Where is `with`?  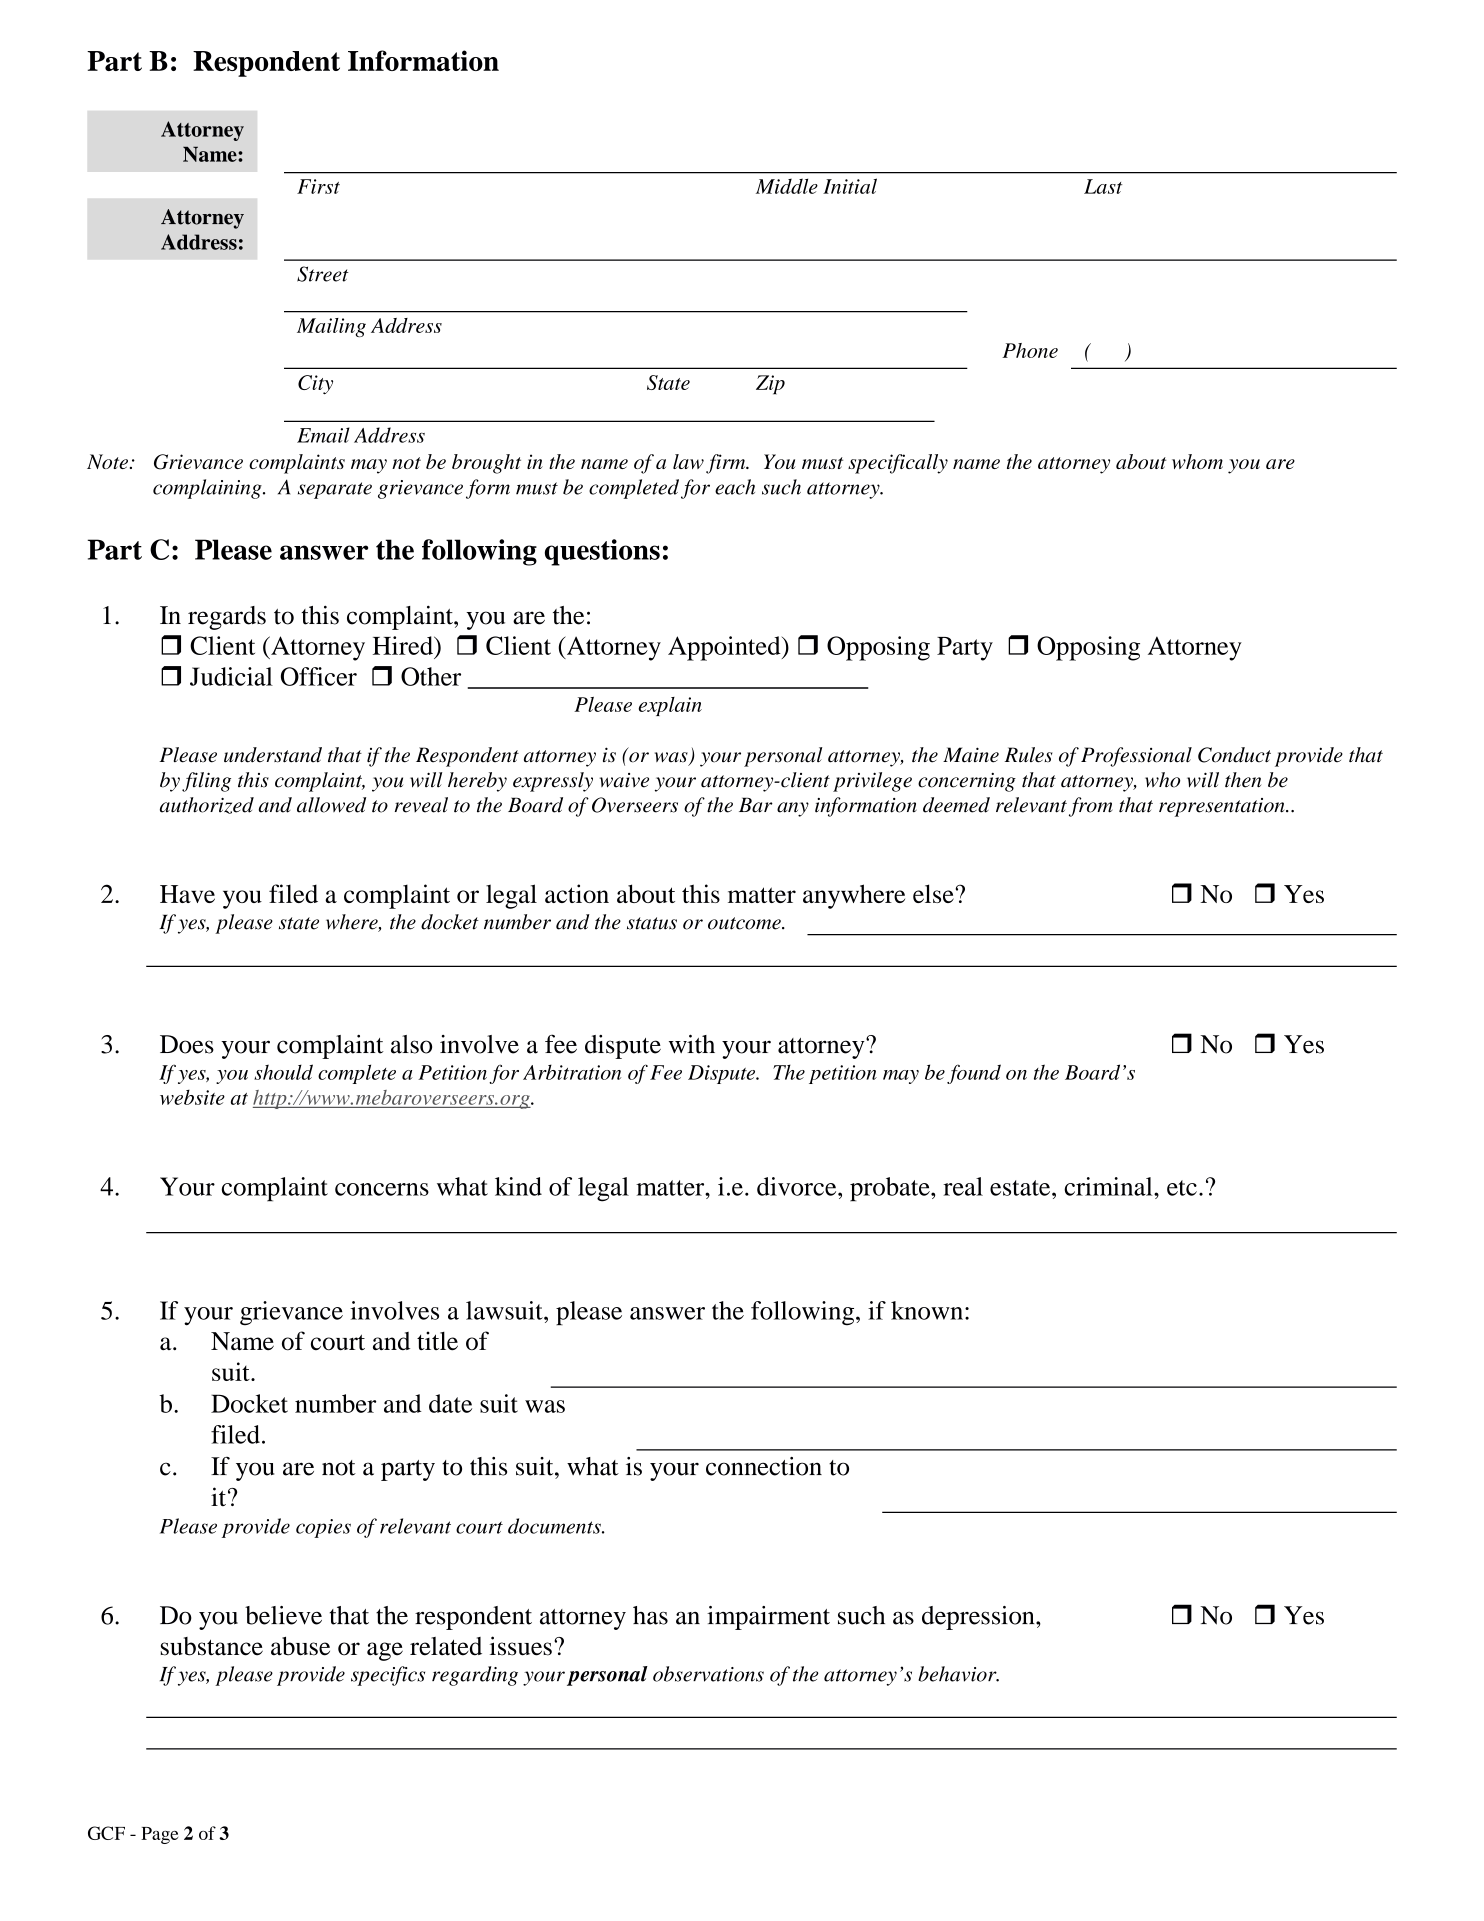
with is located at coordinates (692, 1044).
